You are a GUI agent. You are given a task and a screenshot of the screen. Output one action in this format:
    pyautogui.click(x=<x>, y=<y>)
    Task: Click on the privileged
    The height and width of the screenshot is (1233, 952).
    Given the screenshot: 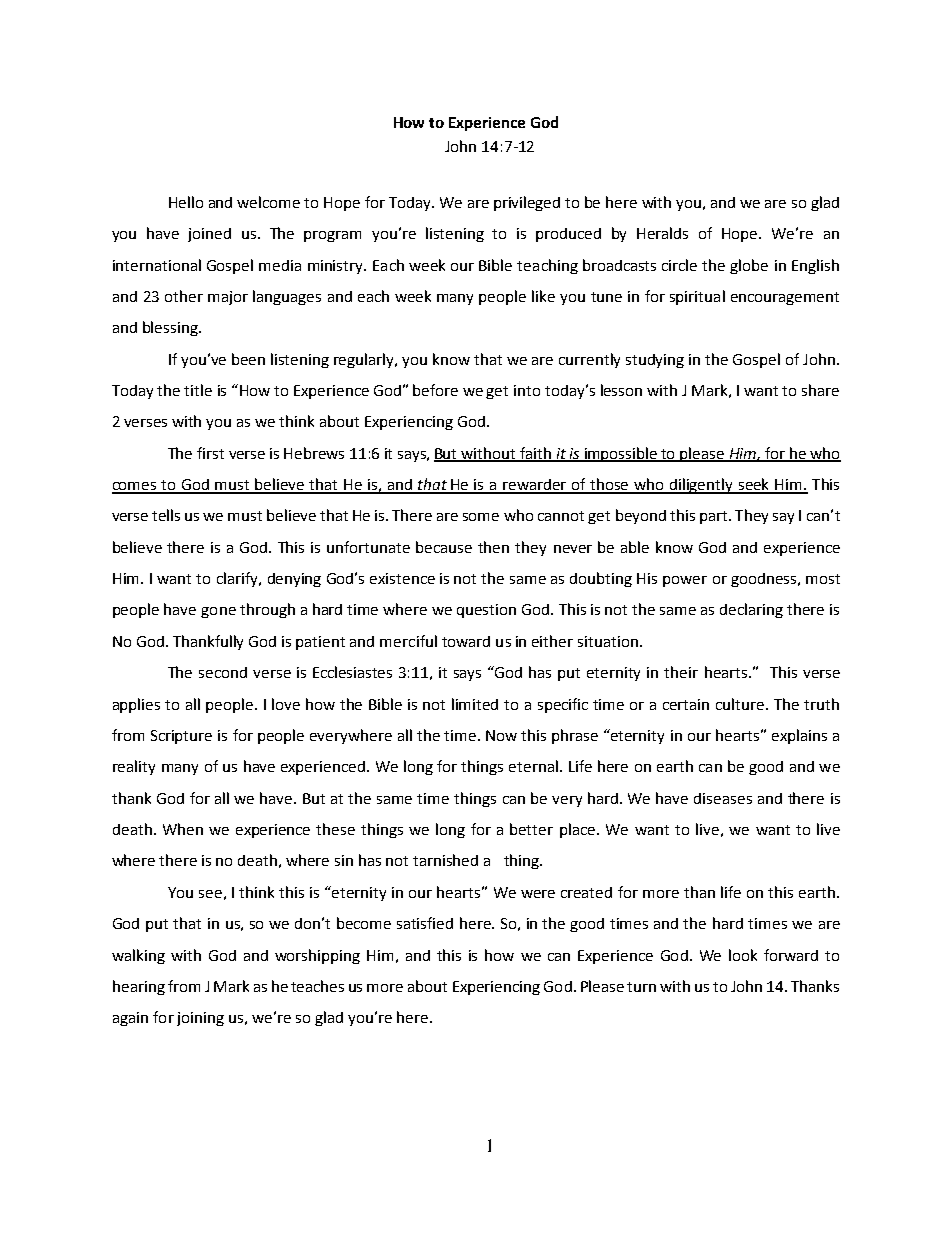 What is the action you would take?
    pyautogui.click(x=527, y=203)
